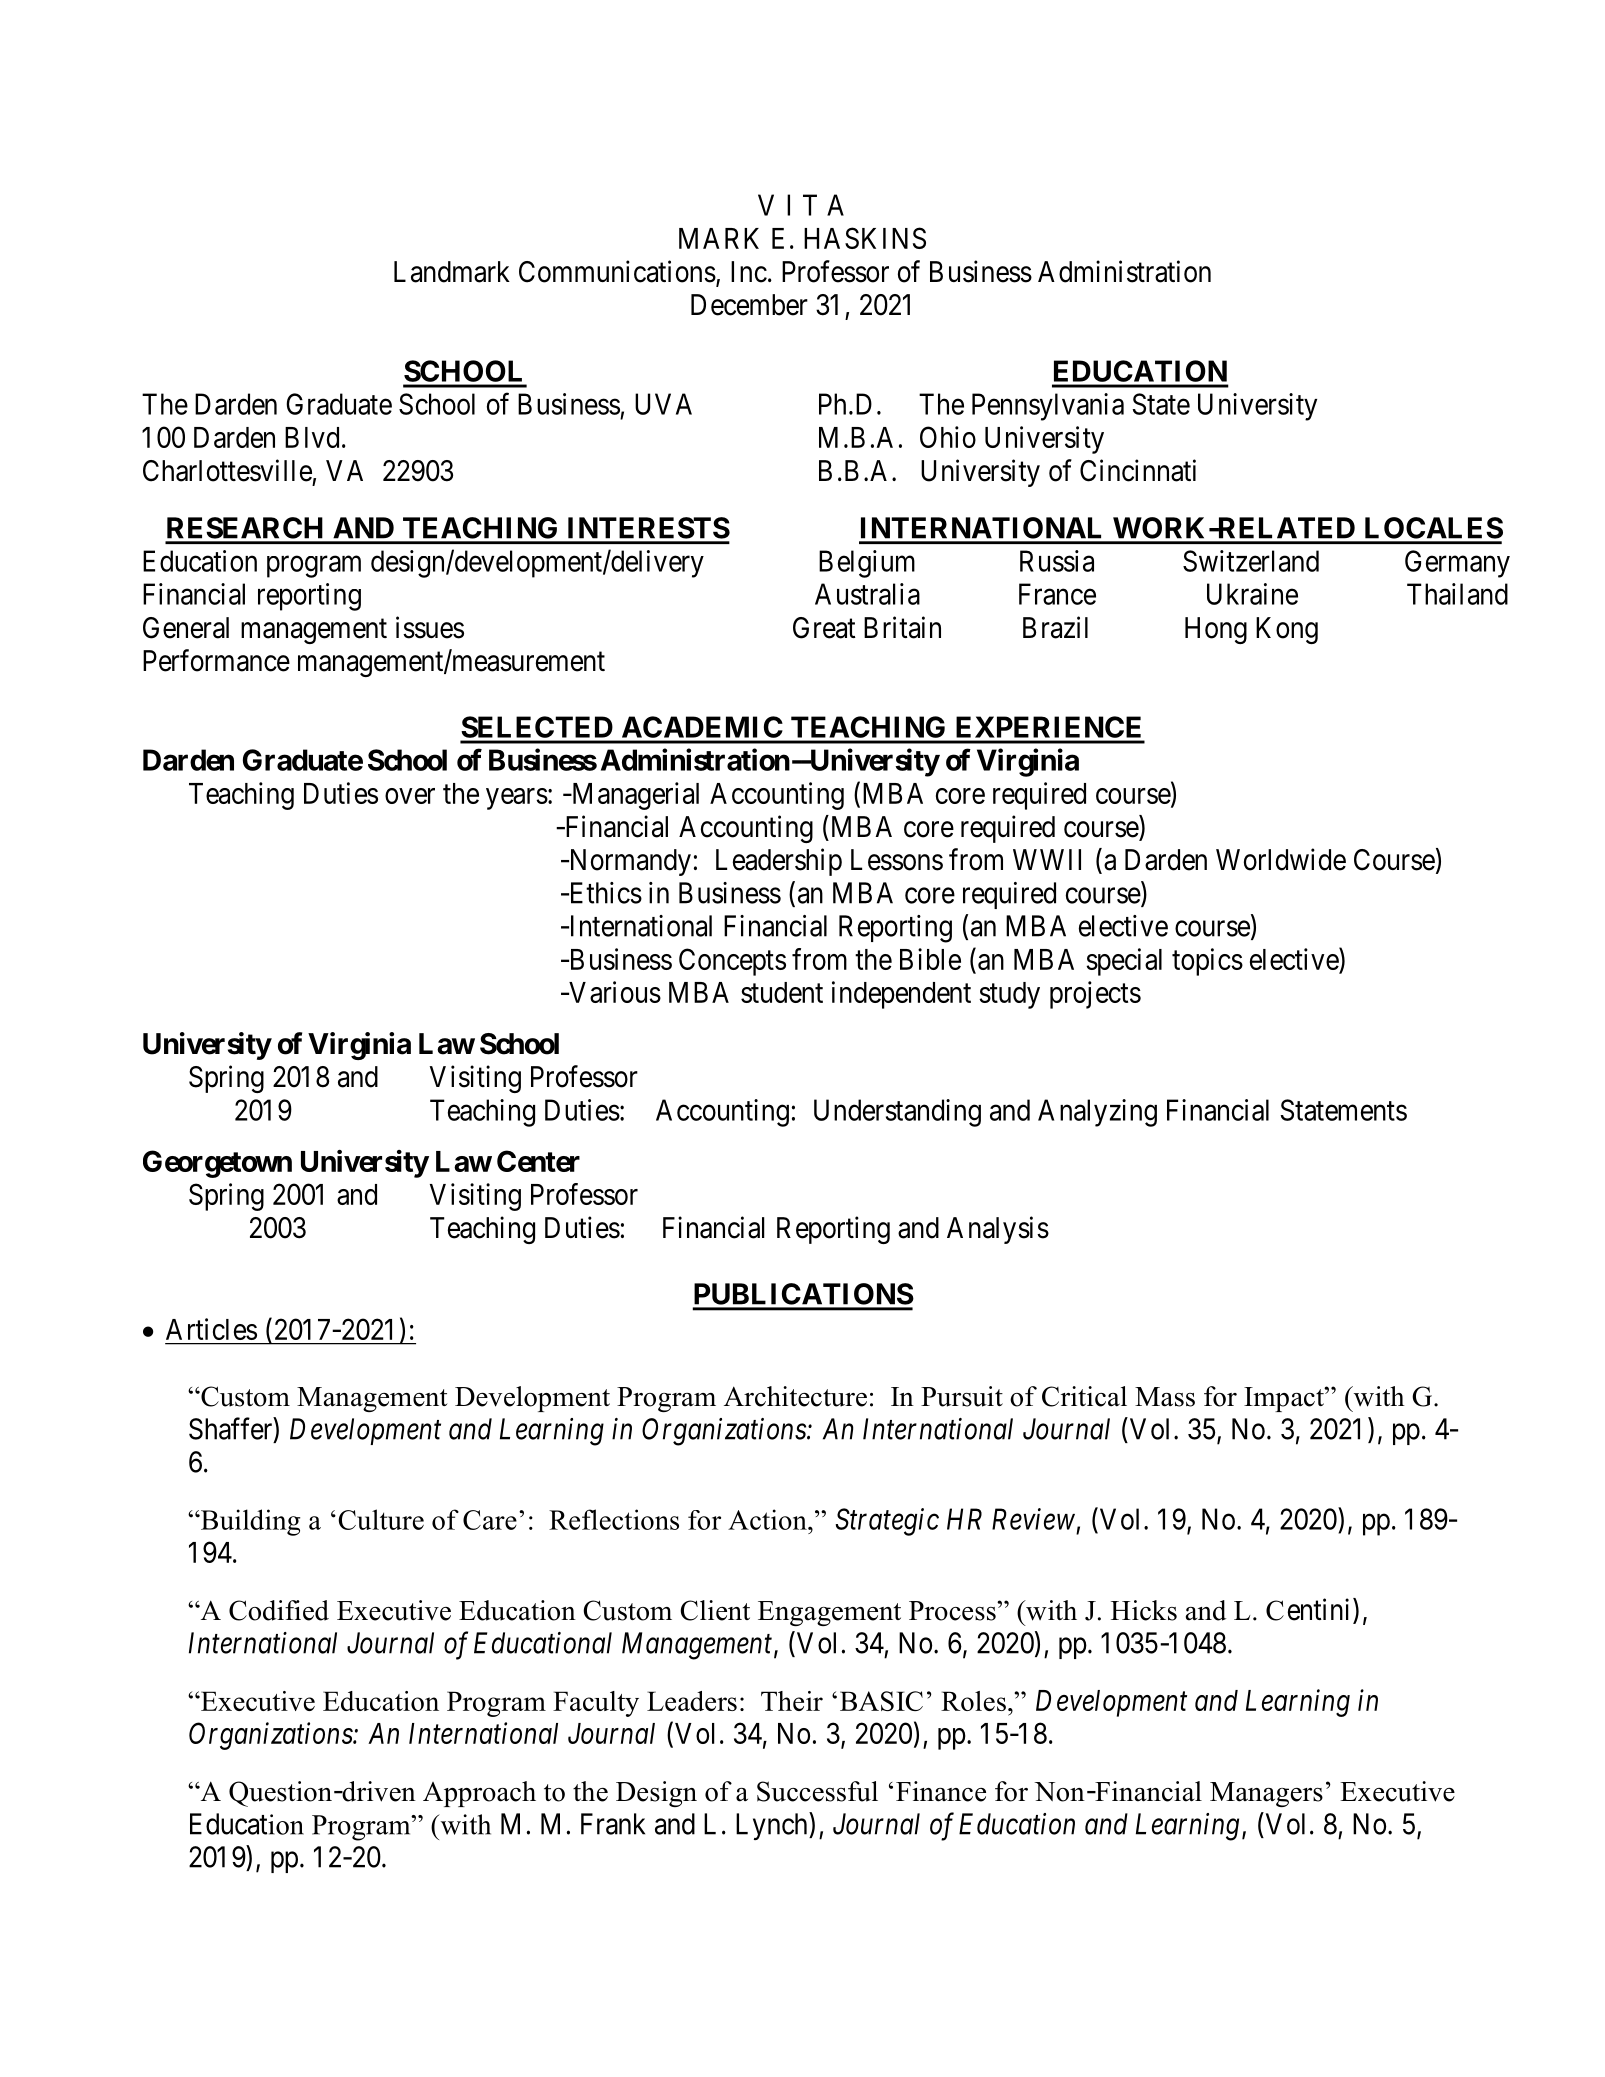  I want to click on Georgetown, so click(217, 1164).
